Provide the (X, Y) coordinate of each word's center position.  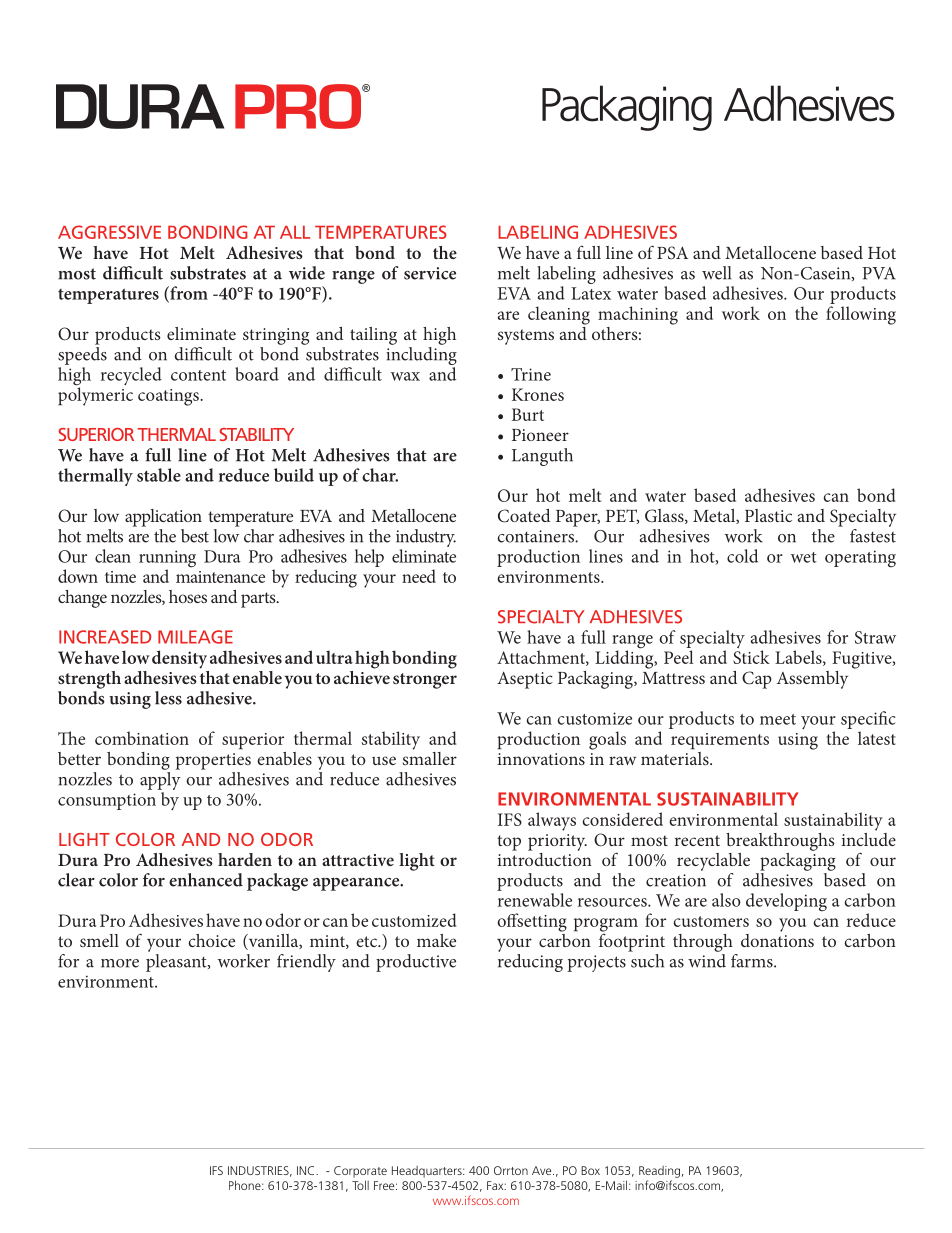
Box (590, 1170)
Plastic (768, 515)
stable (159, 475)
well (716, 273)
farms (753, 961)
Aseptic (525, 680)
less (168, 698)
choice (211, 940)
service (430, 273)
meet (778, 719)
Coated (524, 516)
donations (777, 939)
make (436, 940)
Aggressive (109, 232)
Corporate (360, 1172)
